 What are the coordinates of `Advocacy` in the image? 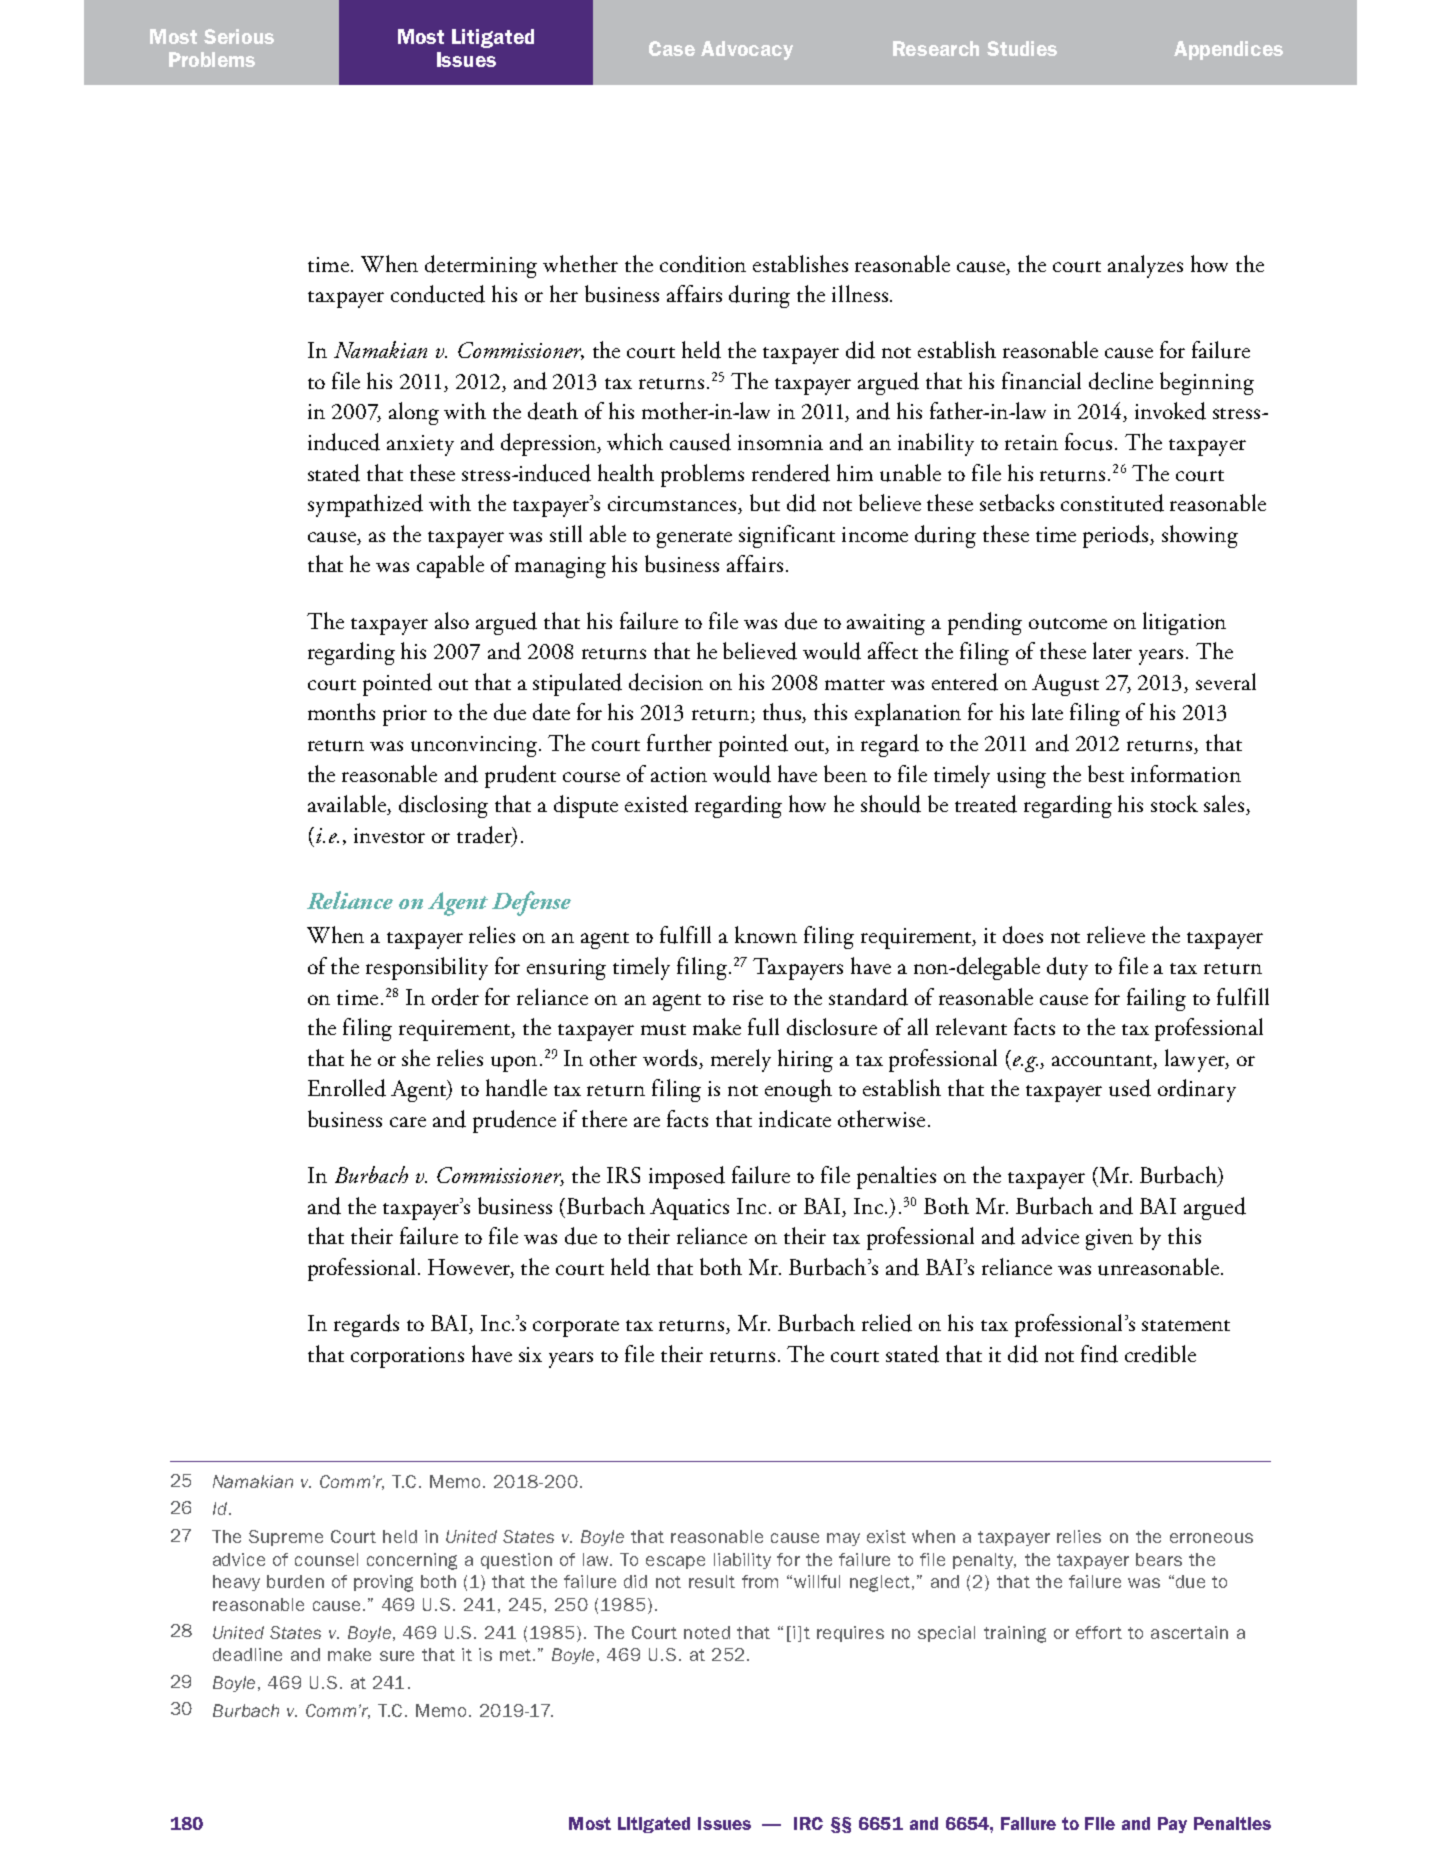 It's located at (747, 50).
